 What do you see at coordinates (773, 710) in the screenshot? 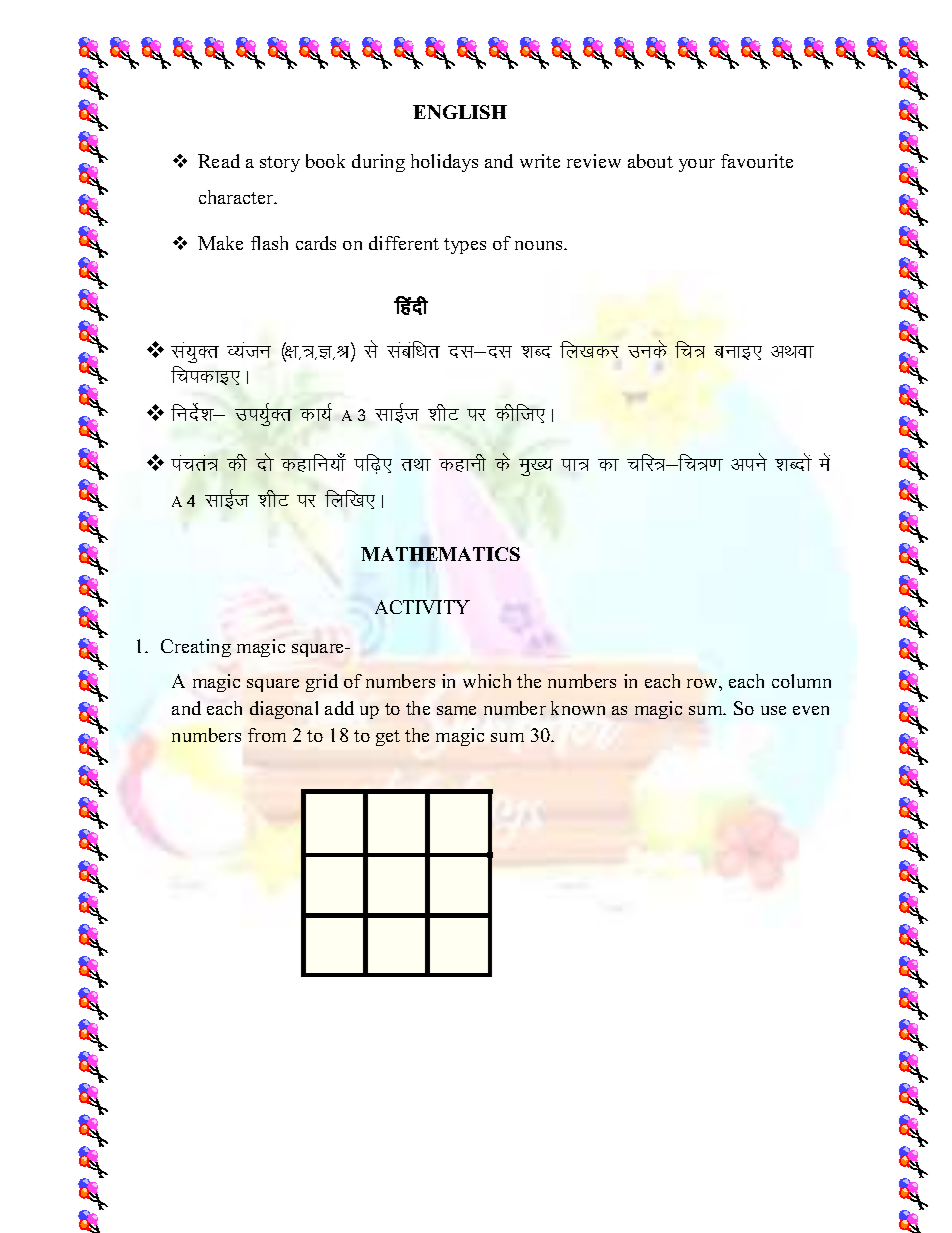
I see `use` at bounding box center [773, 710].
